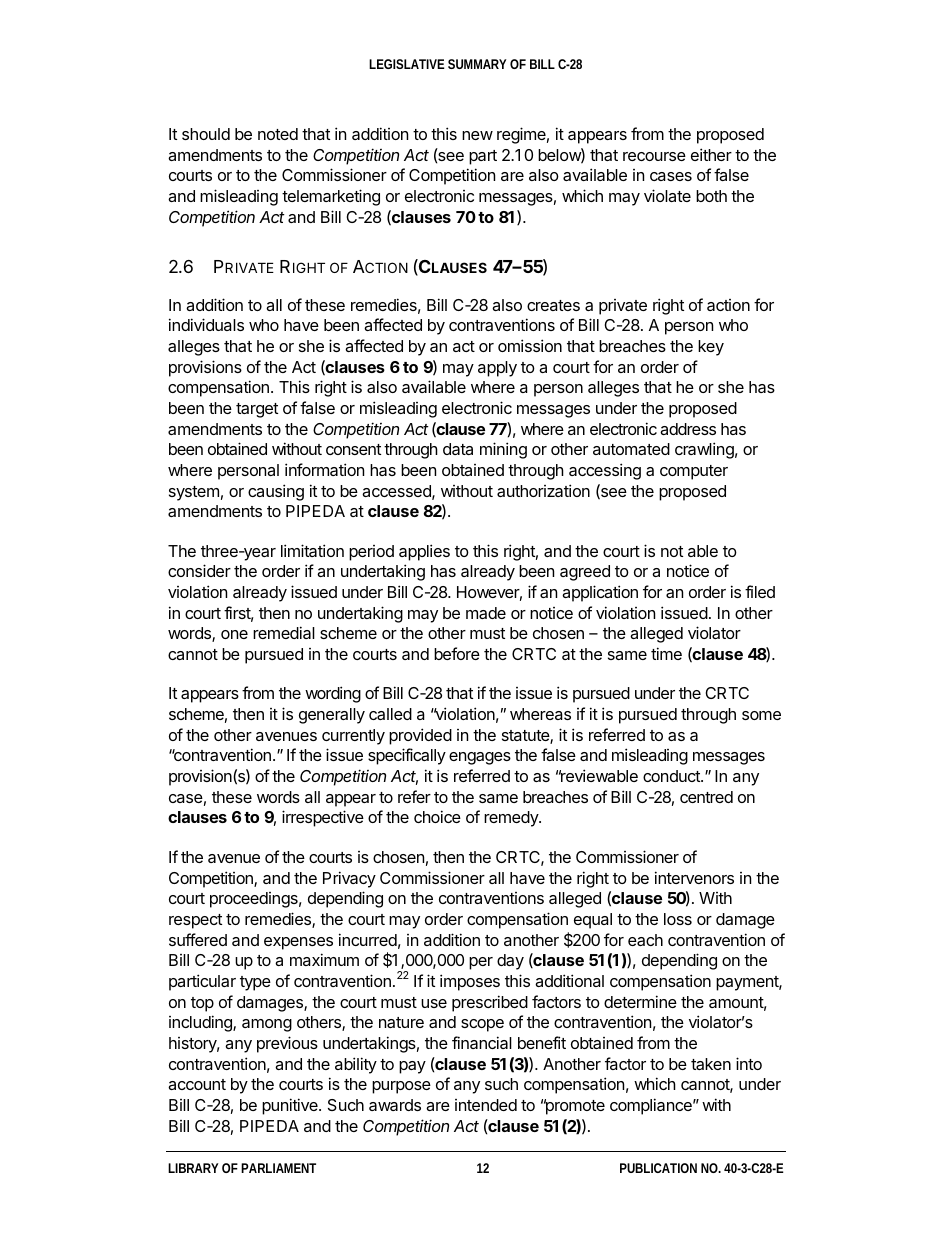 The width and height of the screenshot is (952, 1233). Describe the element at coordinates (688, 429) in the screenshot. I see `address` at that location.
